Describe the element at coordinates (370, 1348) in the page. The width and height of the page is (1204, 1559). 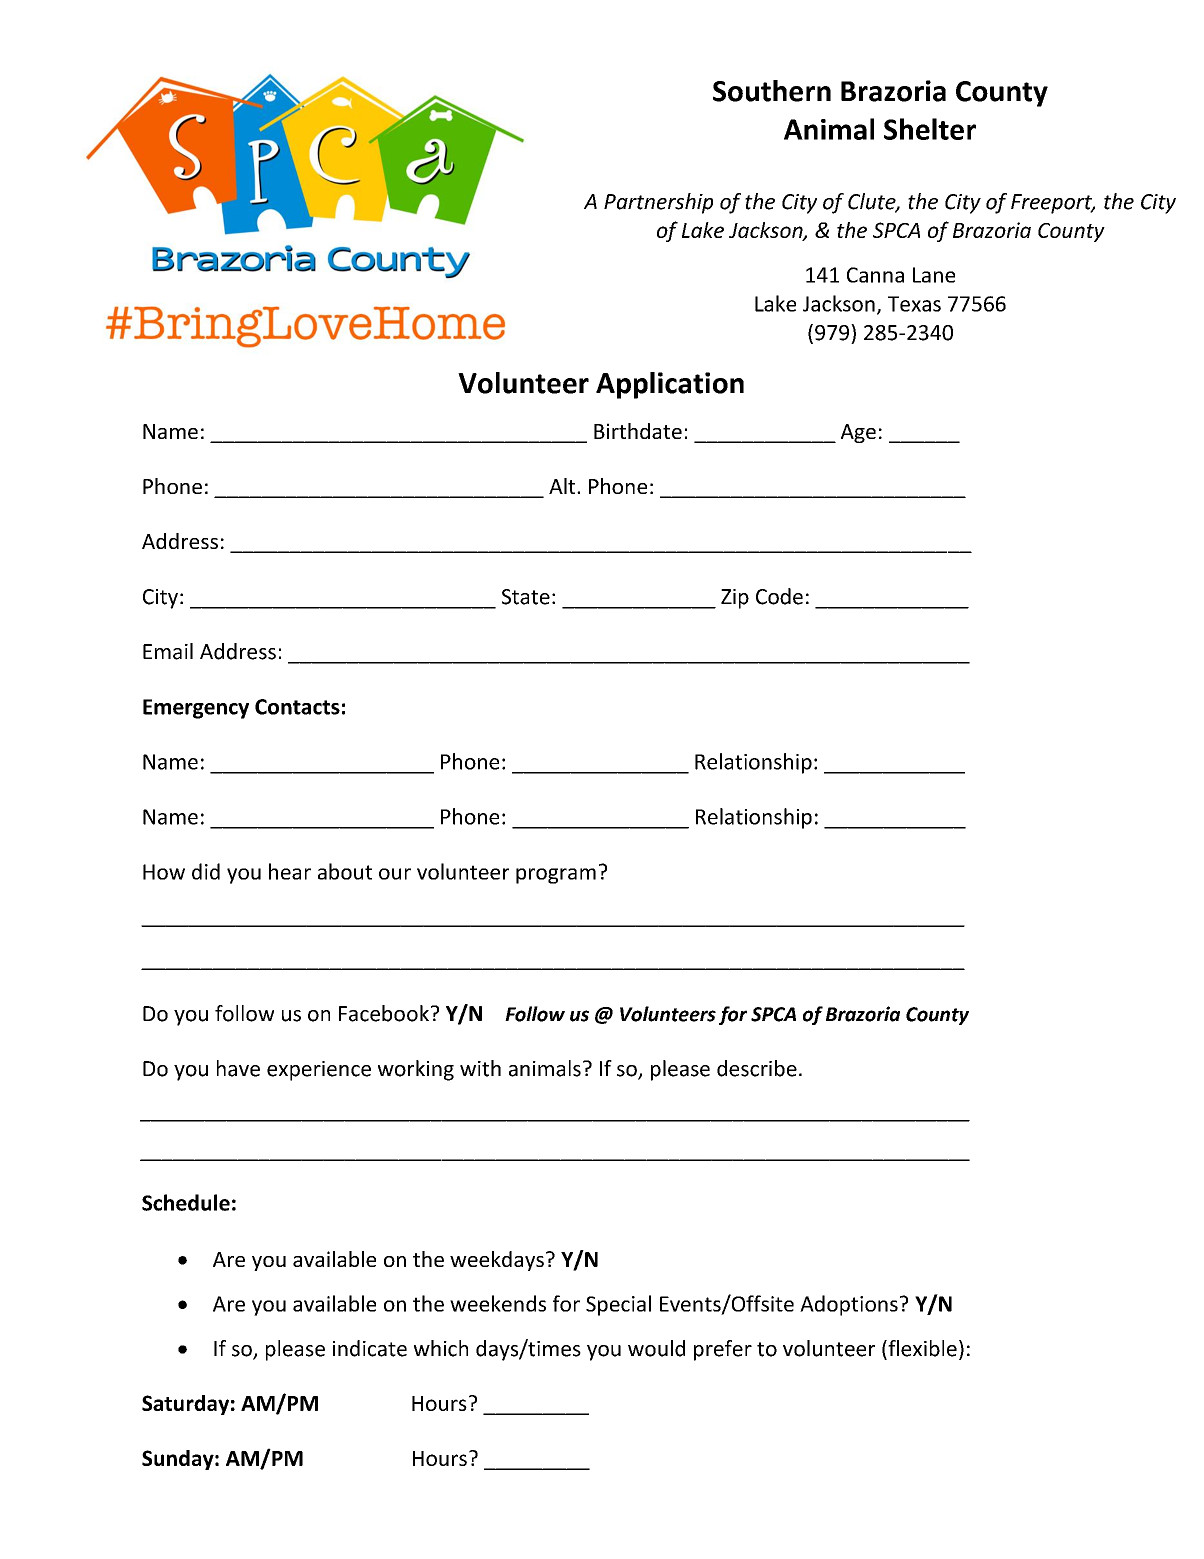
I see `indicate` at that location.
